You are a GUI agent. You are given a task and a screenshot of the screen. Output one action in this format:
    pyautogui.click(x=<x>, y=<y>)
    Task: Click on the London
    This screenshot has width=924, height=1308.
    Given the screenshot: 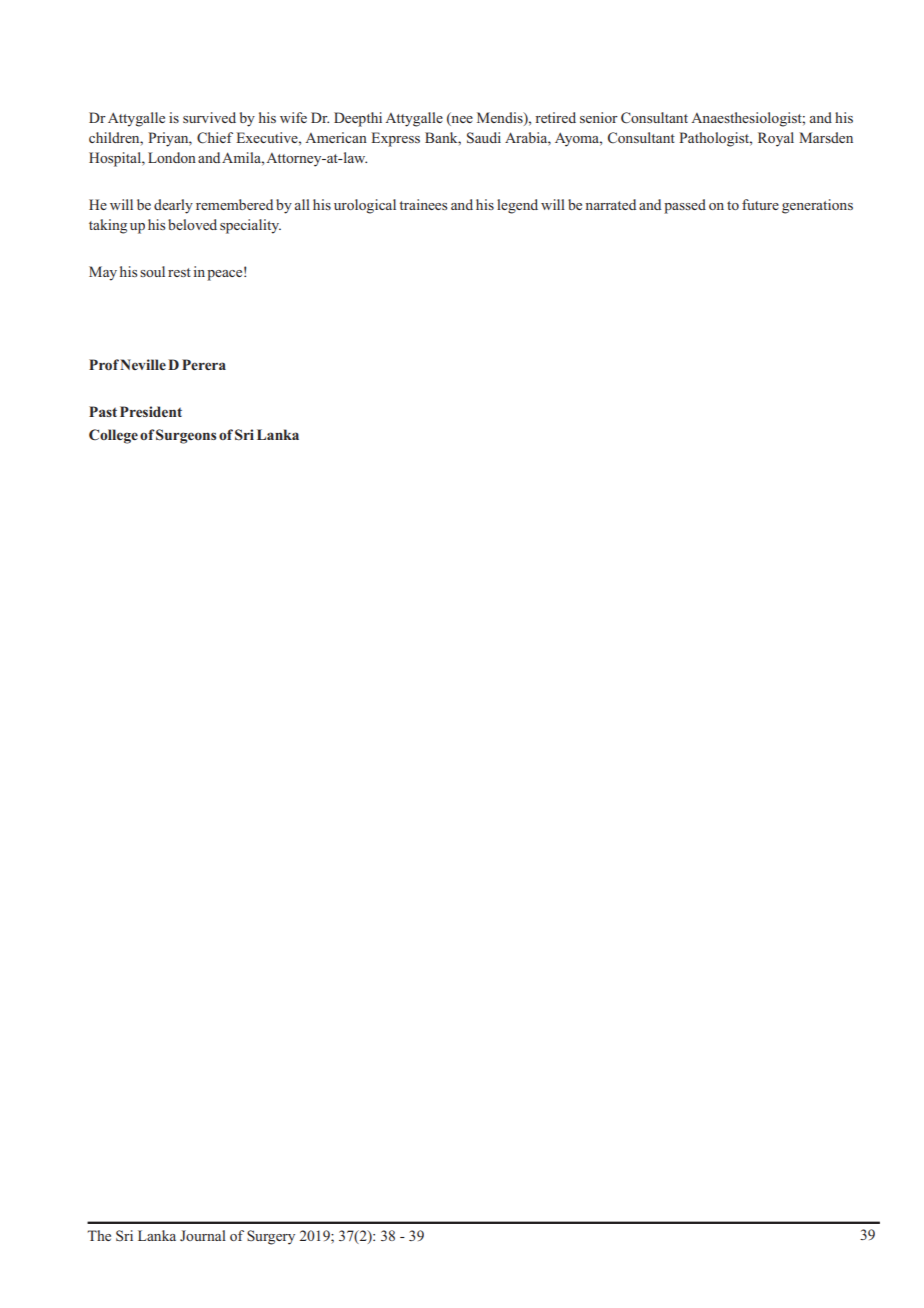 What is the action you would take?
    pyautogui.click(x=172, y=157)
